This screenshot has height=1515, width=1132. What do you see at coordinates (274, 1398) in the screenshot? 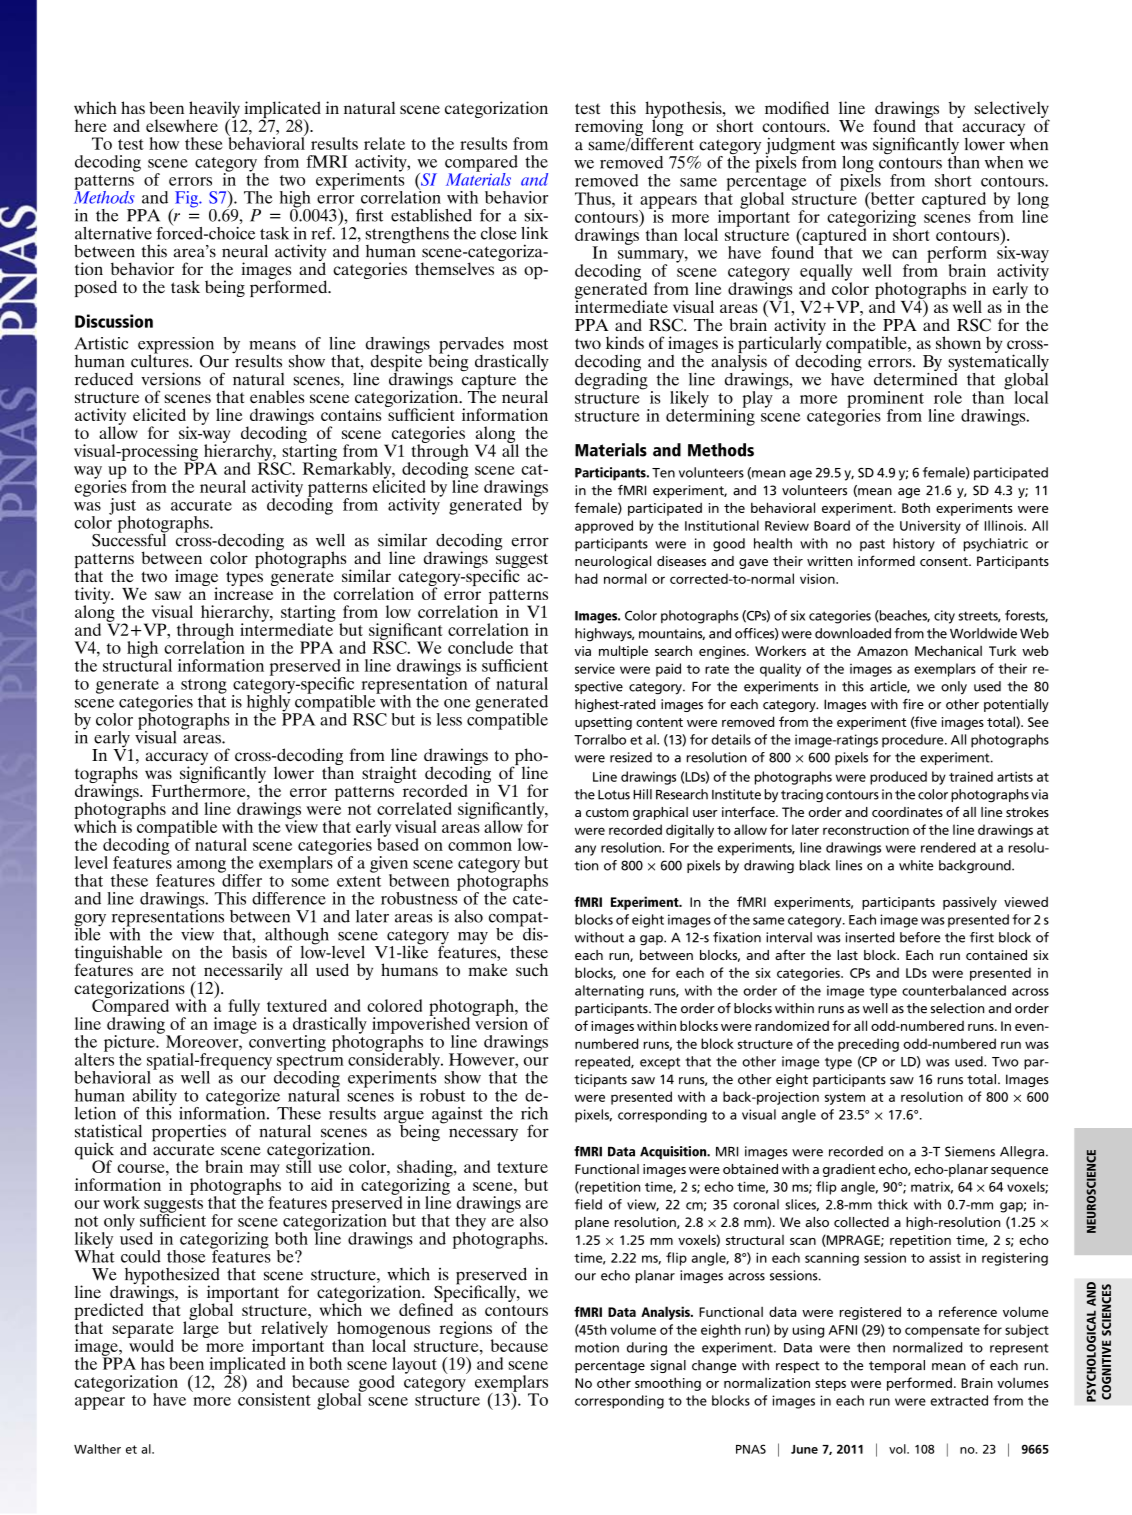
I see `consistent` at bounding box center [274, 1398].
